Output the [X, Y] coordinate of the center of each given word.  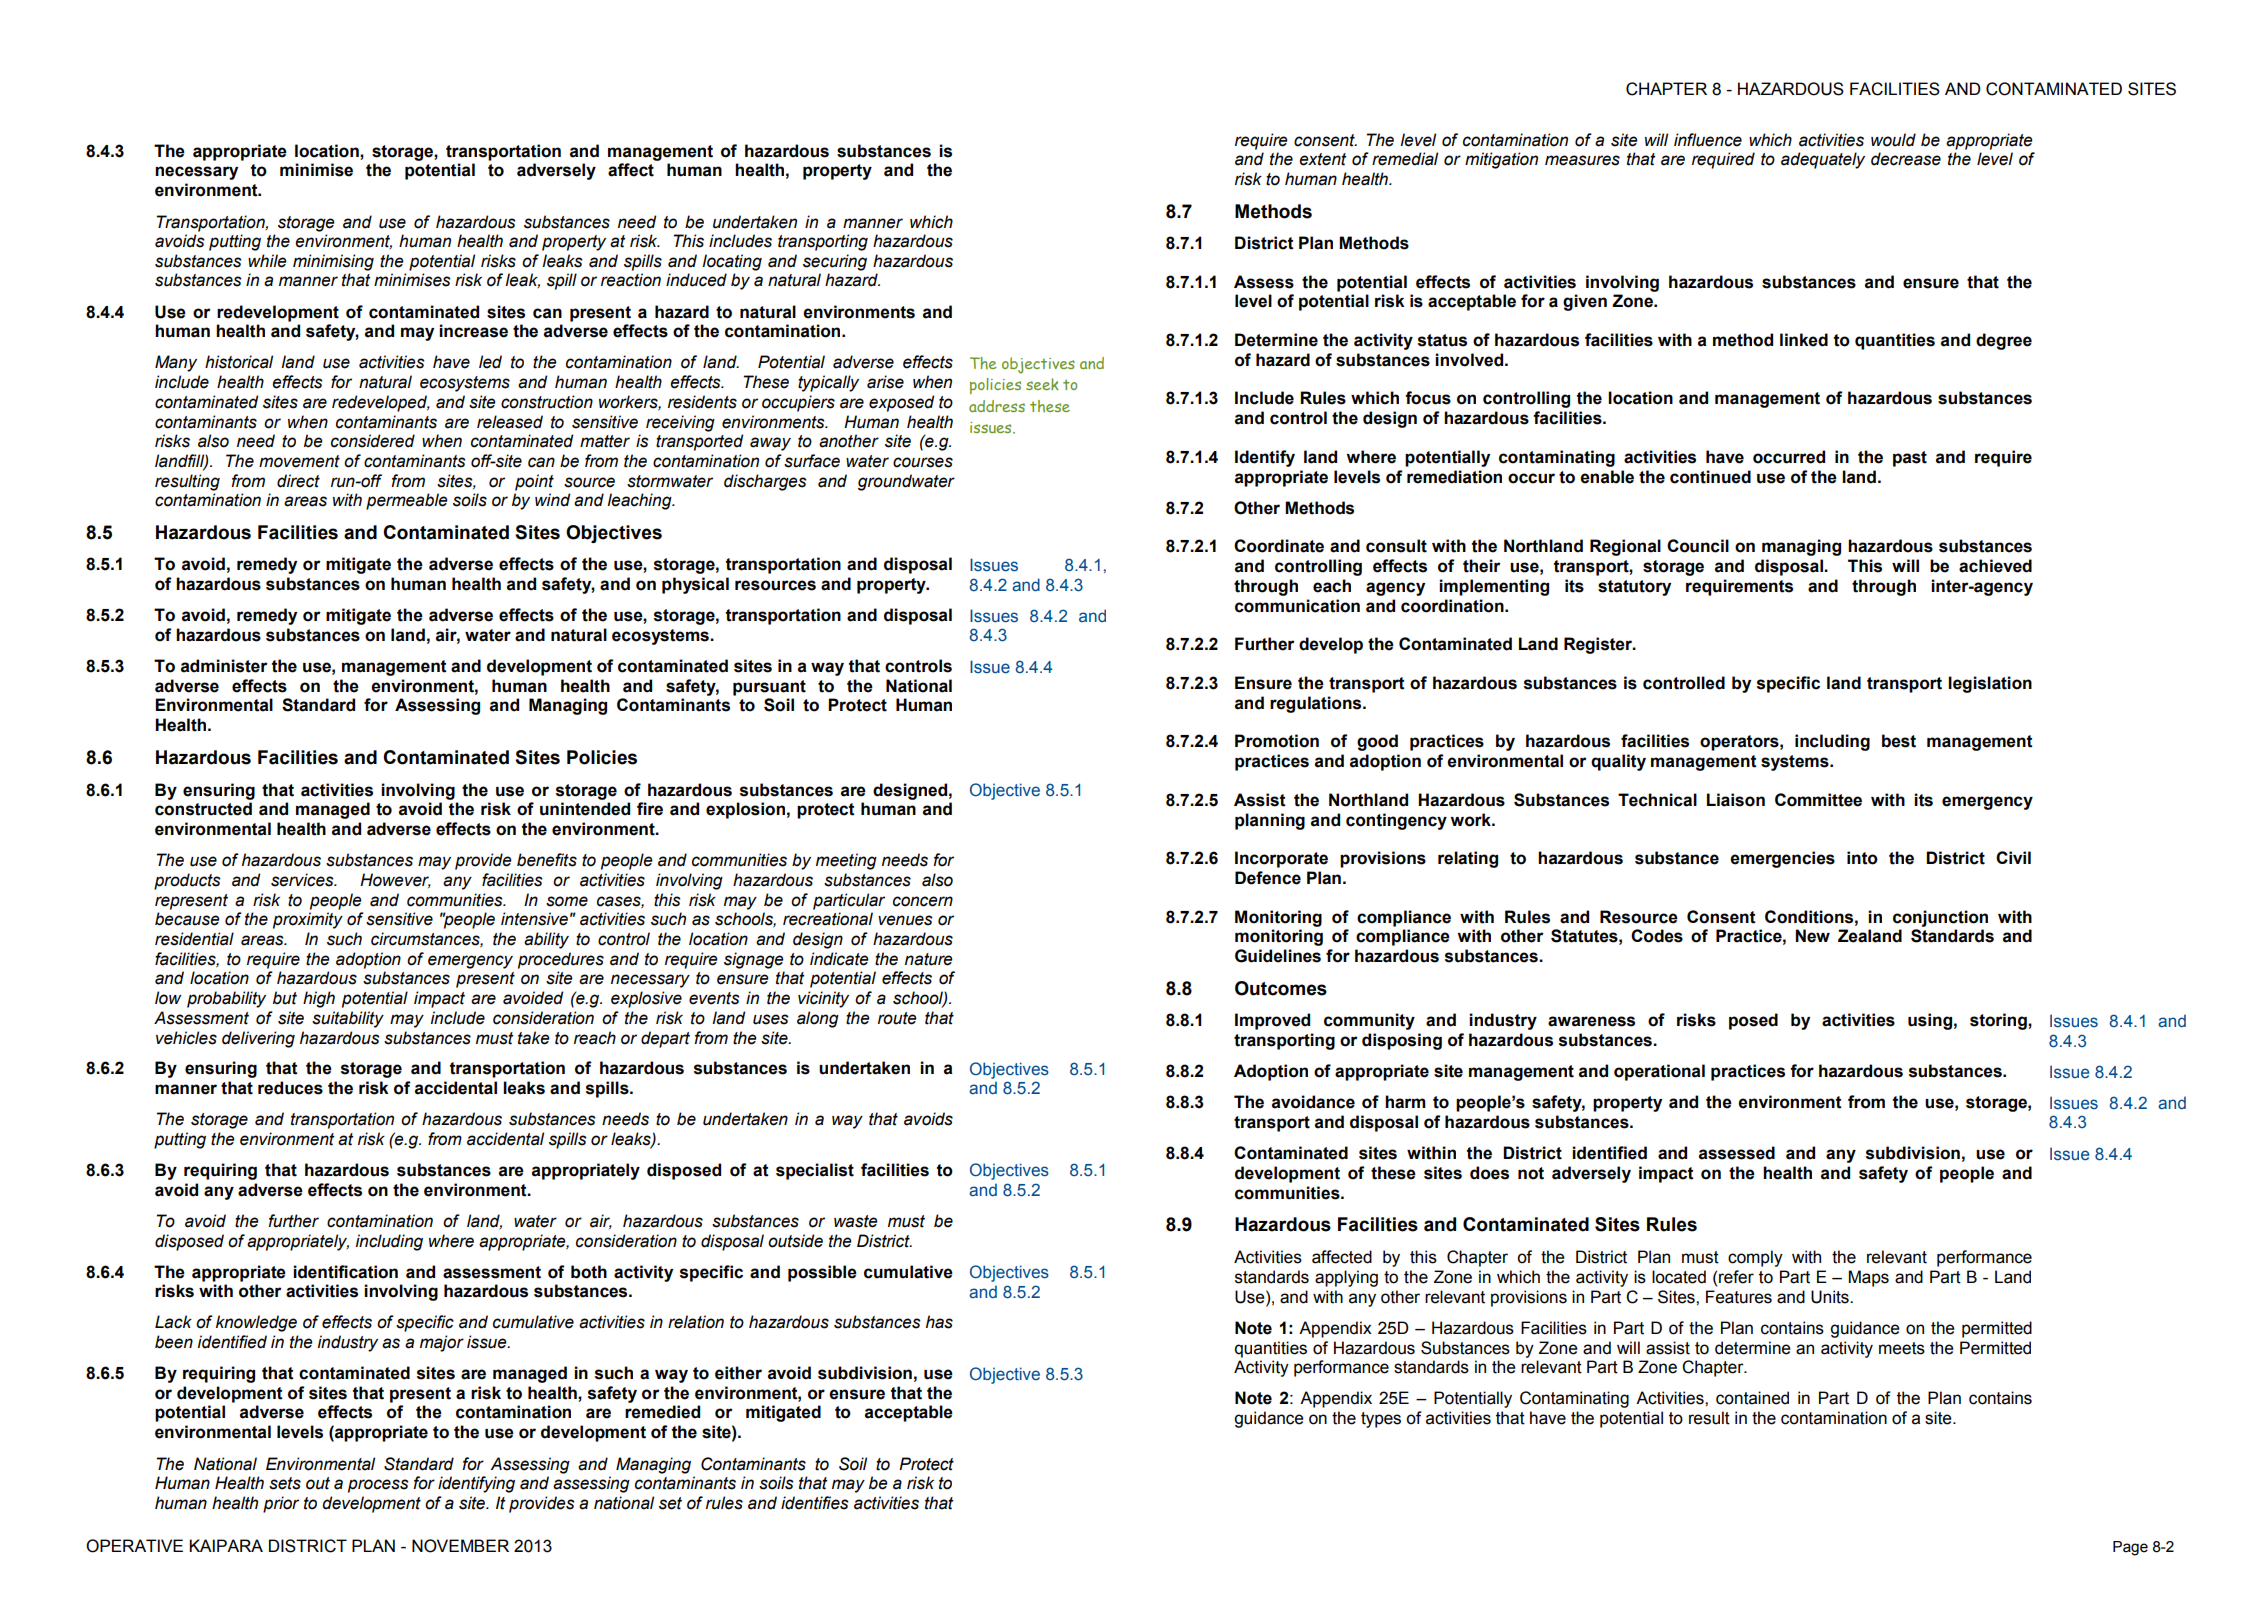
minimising [333, 262]
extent [1322, 159]
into [1862, 858]
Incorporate [1281, 859]
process [378, 1486]
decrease [1906, 159]
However [395, 880]
